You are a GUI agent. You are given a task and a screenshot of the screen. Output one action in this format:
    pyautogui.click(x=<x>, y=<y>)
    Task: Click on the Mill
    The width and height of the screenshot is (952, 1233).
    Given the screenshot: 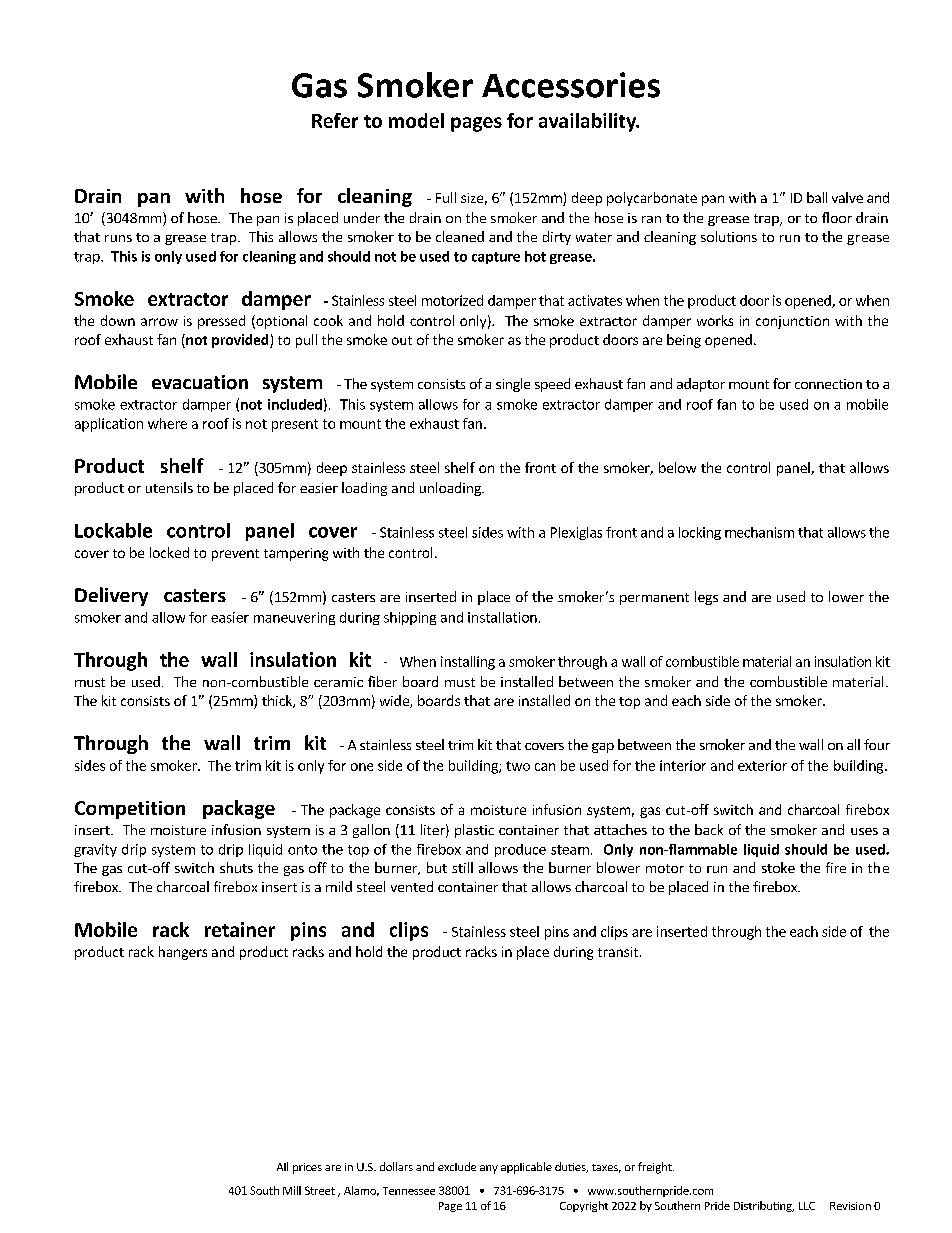 What is the action you would take?
    pyautogui.click(x=292, y=1190)
